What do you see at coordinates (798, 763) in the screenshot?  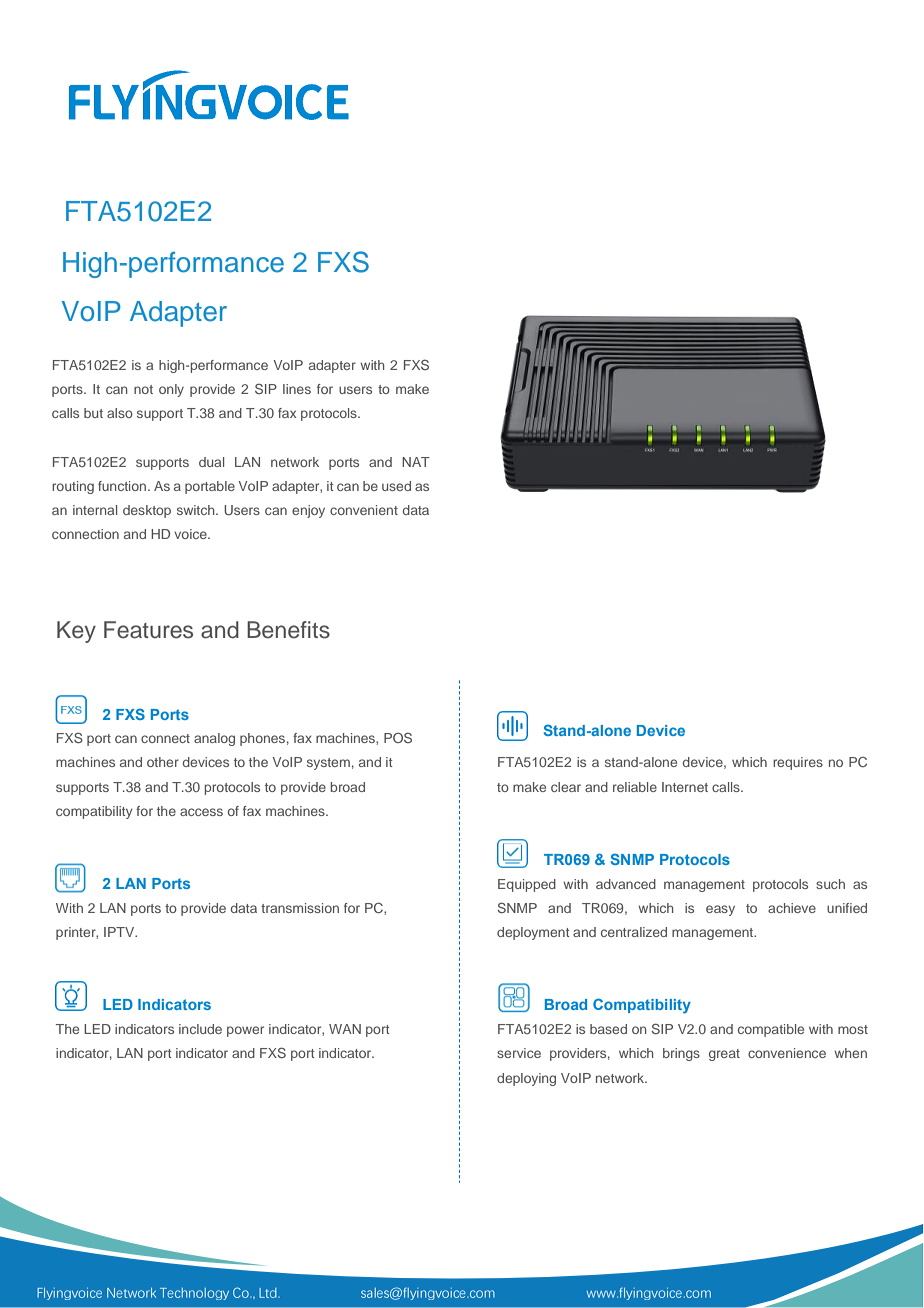 I see `requires` at bounding box center [798, 763].
